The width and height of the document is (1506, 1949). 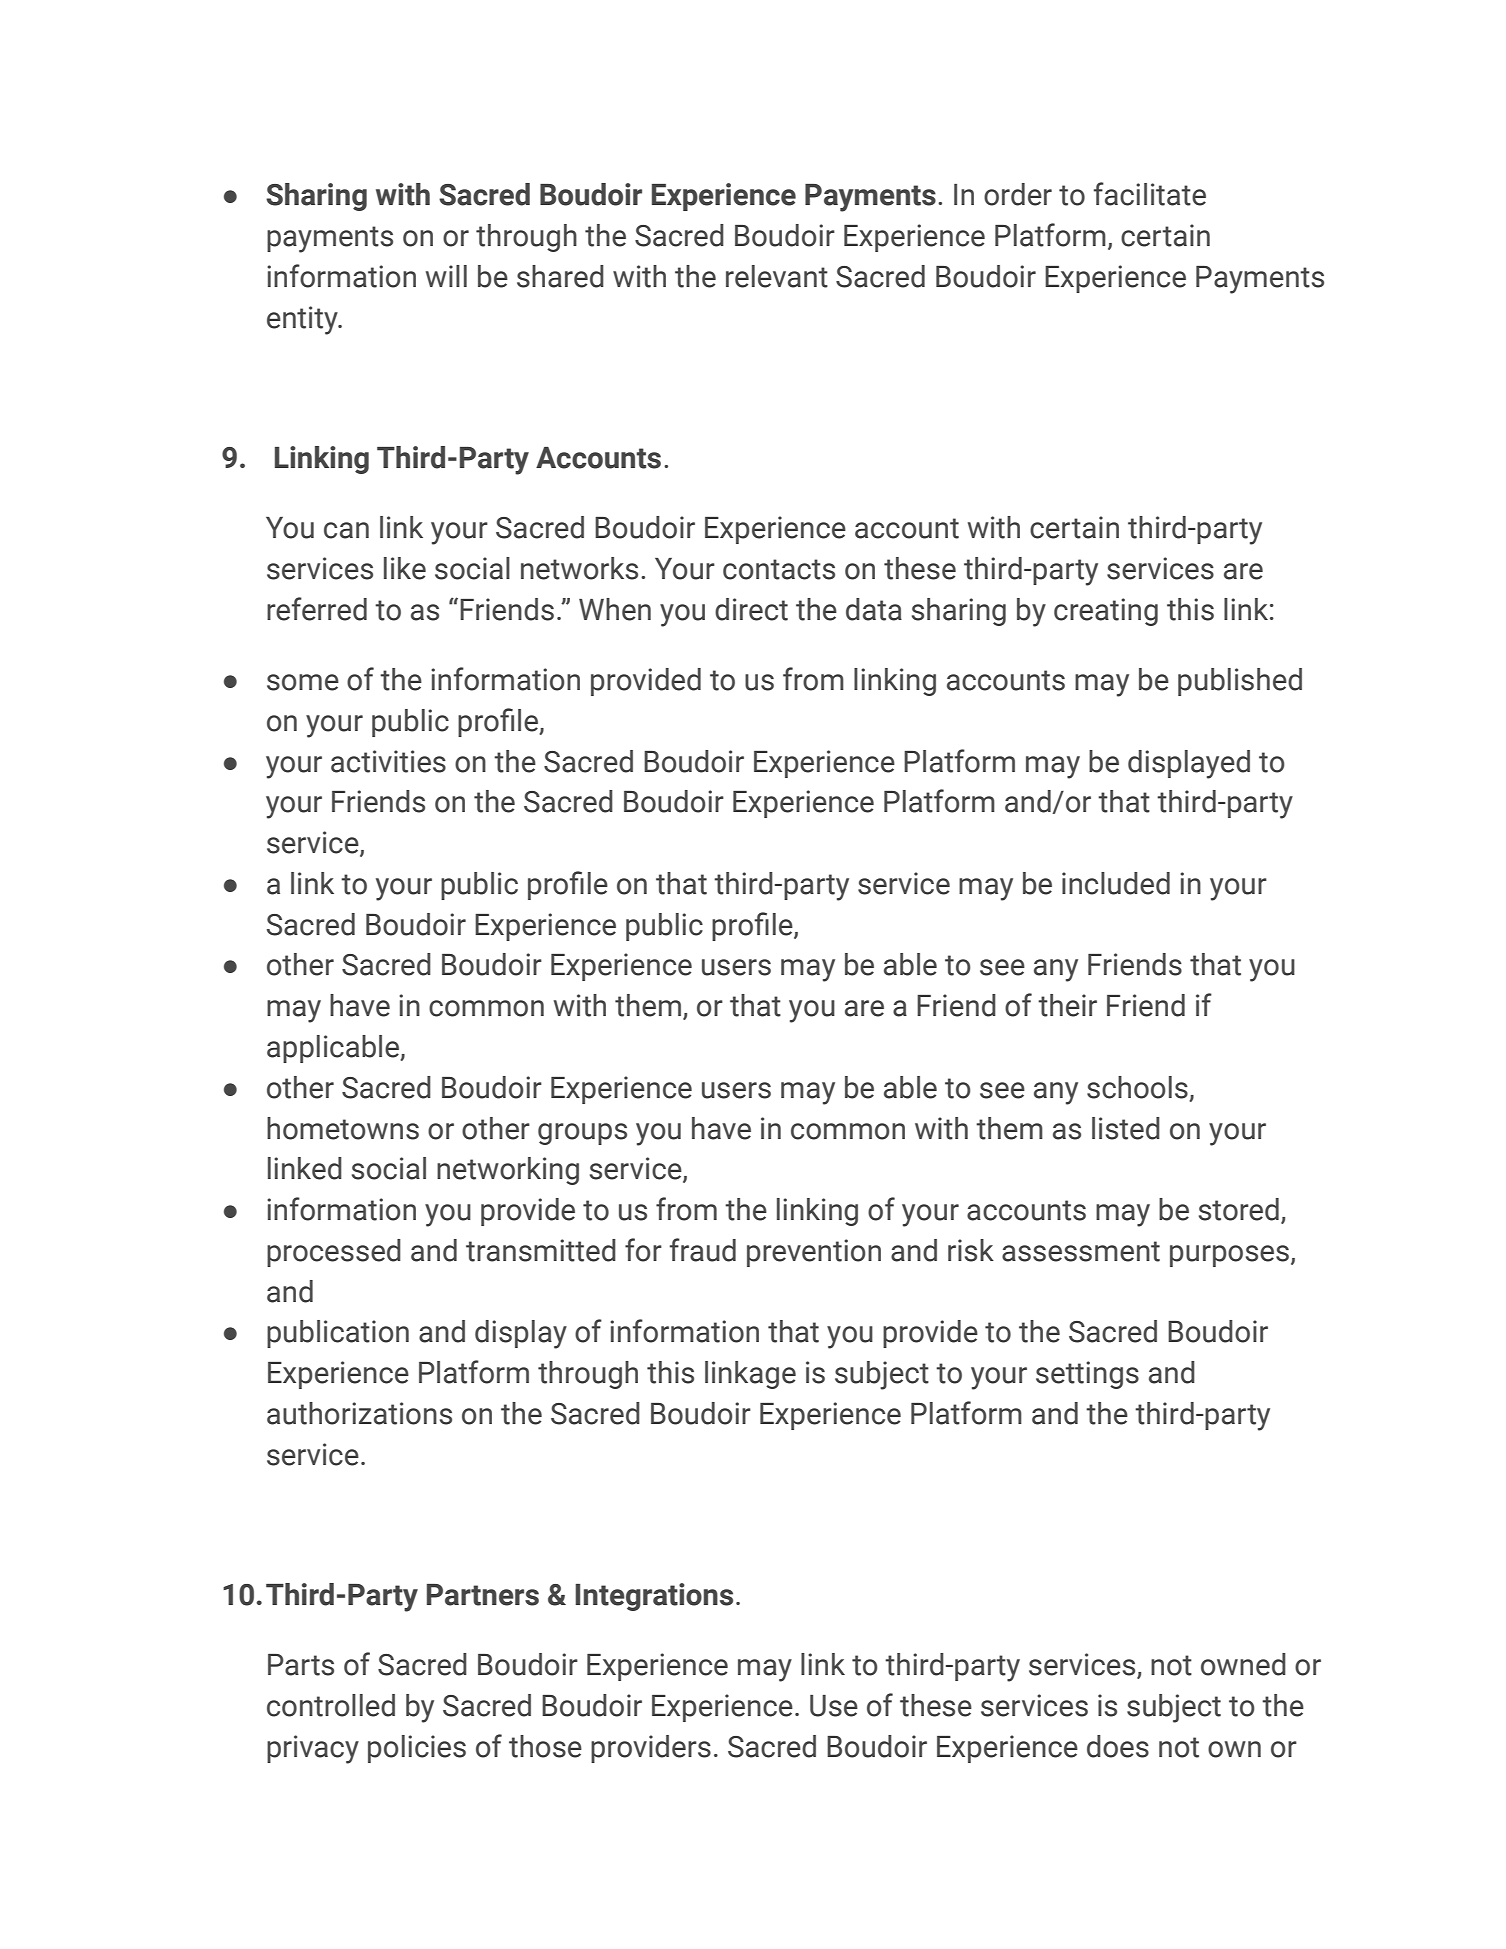 What do you see at coordinates (388, 761) in the document?
I see `activities` at bounding box center [388, 761].
